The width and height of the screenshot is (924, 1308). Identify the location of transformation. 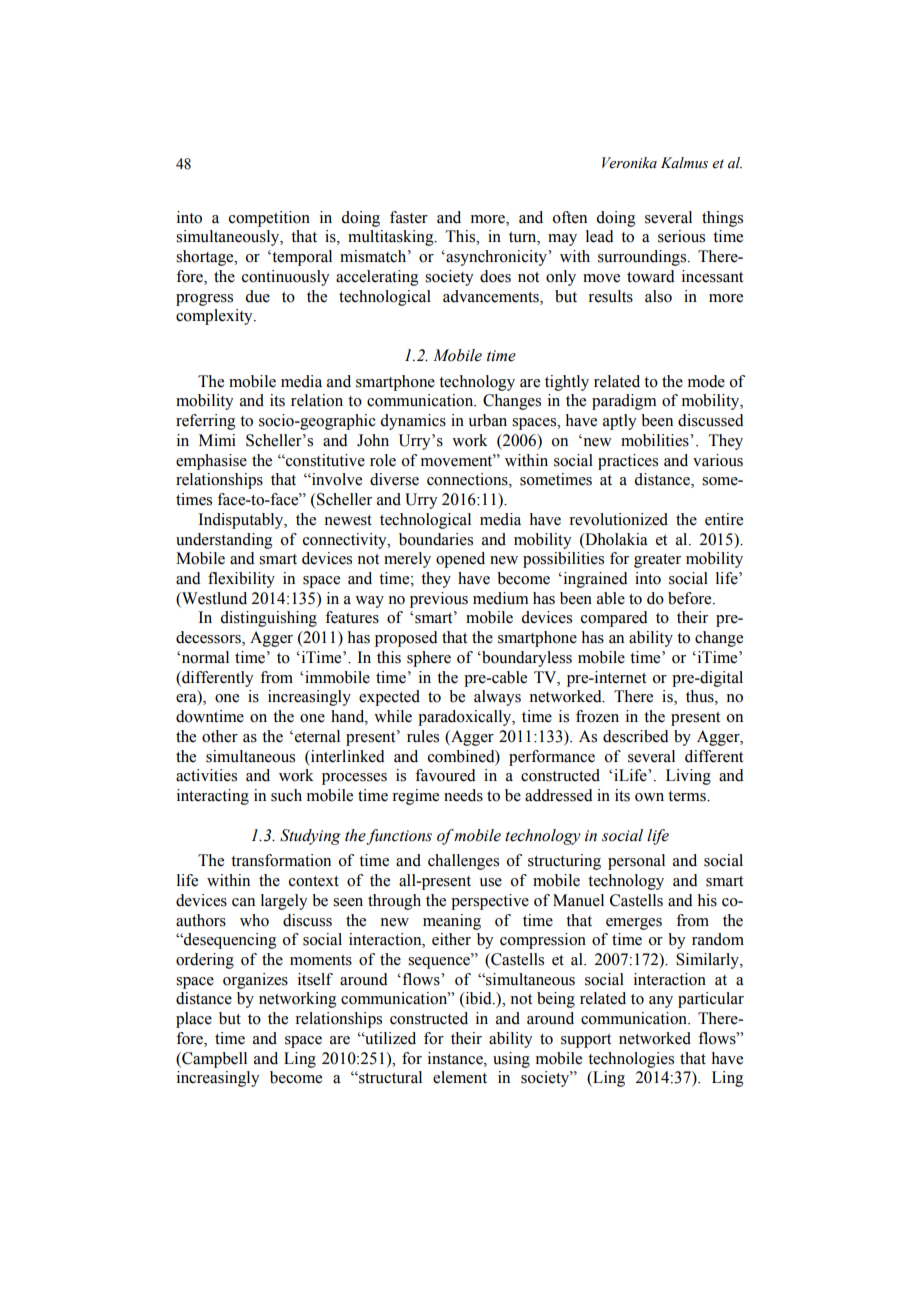
(281, 860).
